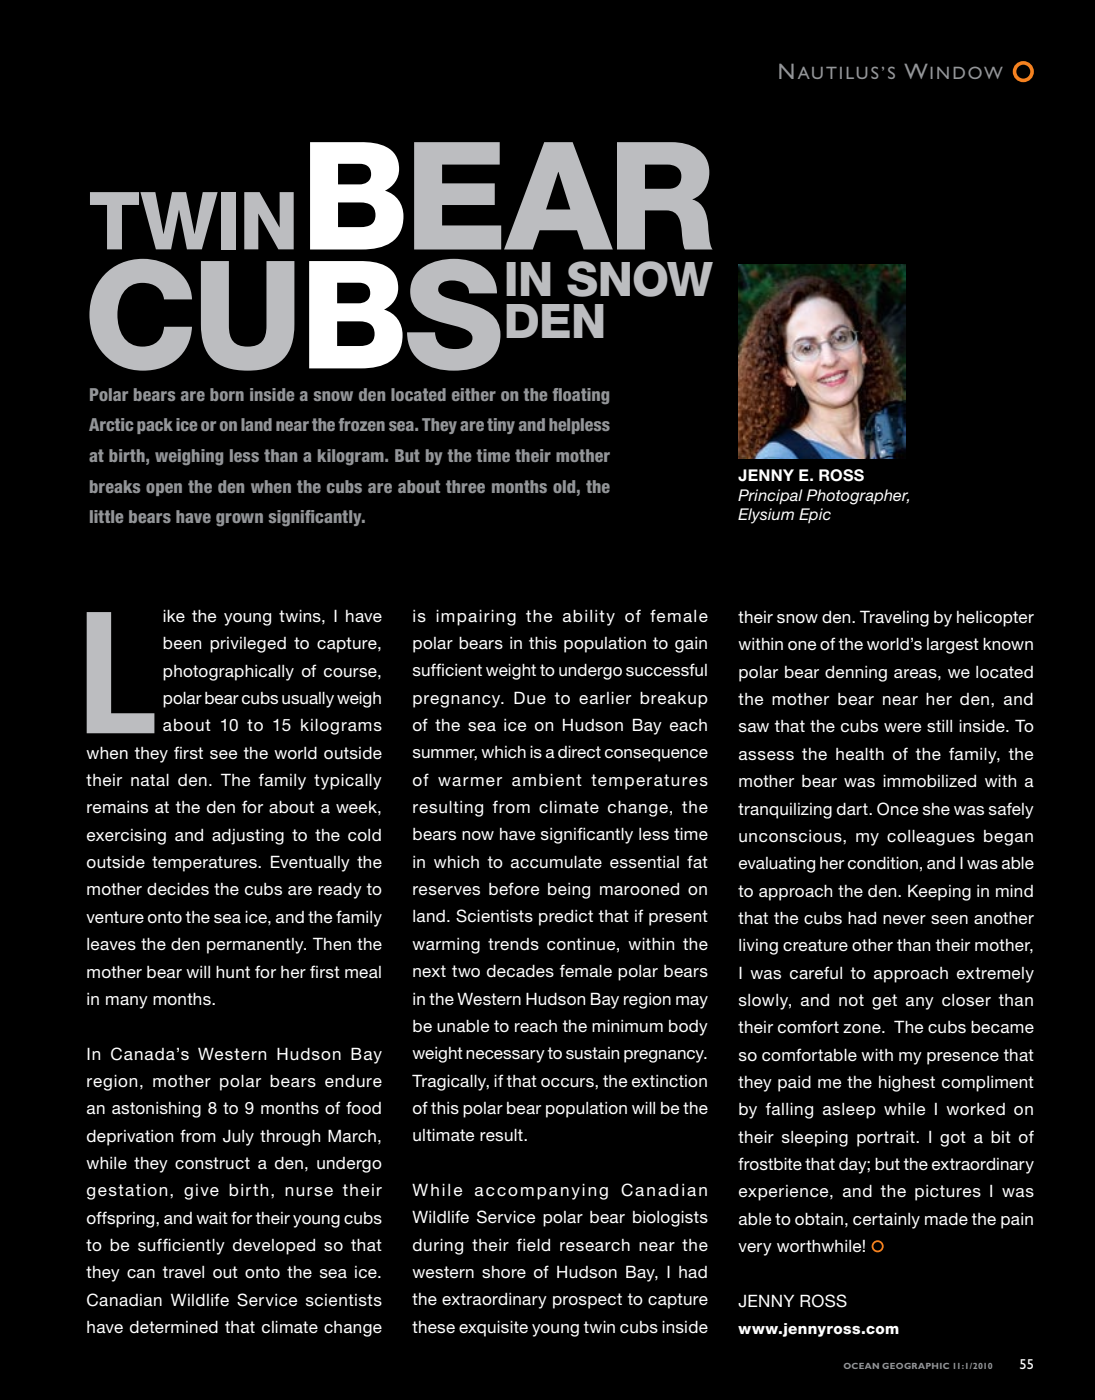 Image resolution: width=1095 pixels, height=1400 pixels. I want to click on sustain, so click(592, 1053).
